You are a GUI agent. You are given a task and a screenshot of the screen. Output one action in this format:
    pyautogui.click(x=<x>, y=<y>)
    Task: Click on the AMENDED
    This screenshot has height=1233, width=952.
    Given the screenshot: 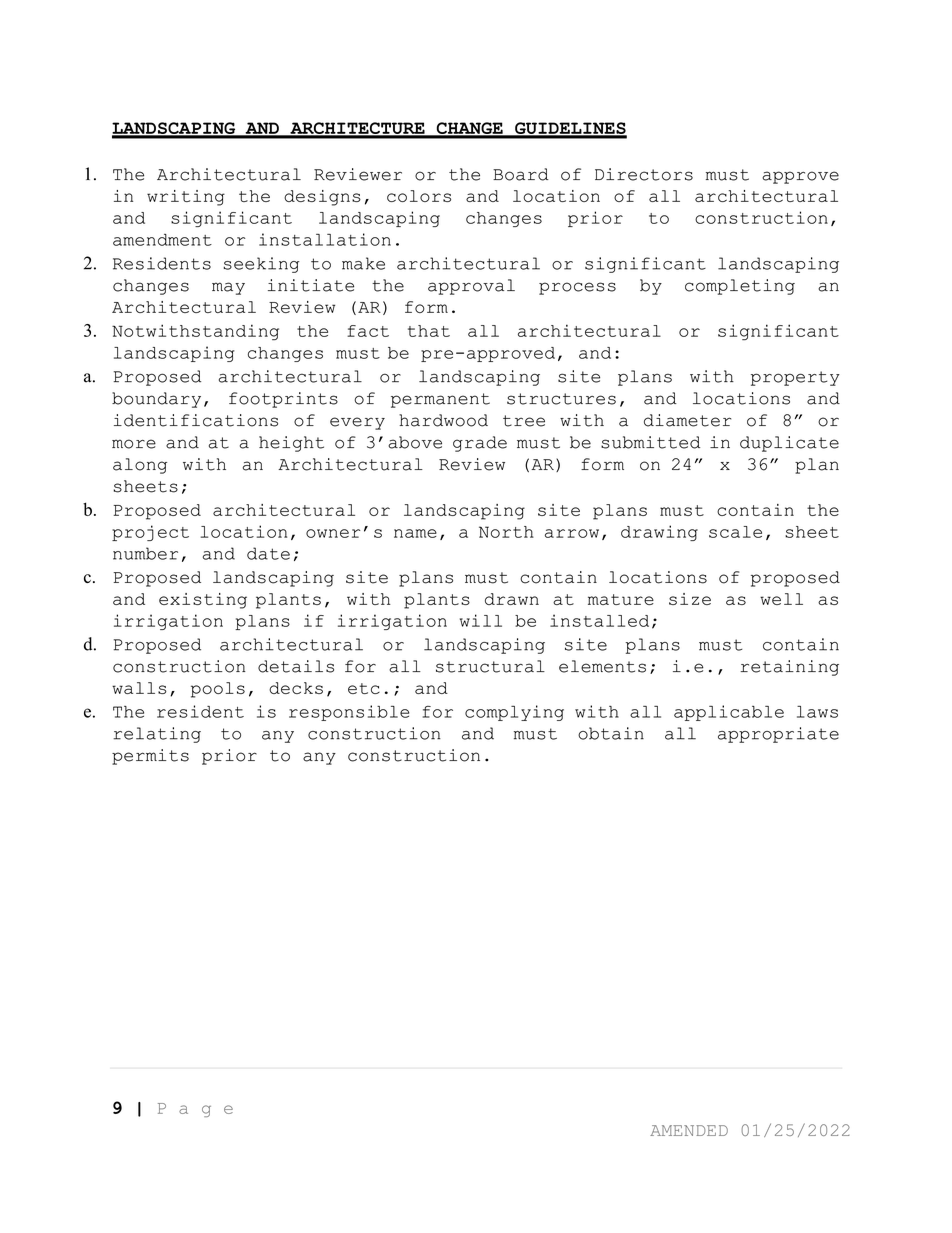 What is the action you would take?
    pyautogui.click(x=689, y=1130)
